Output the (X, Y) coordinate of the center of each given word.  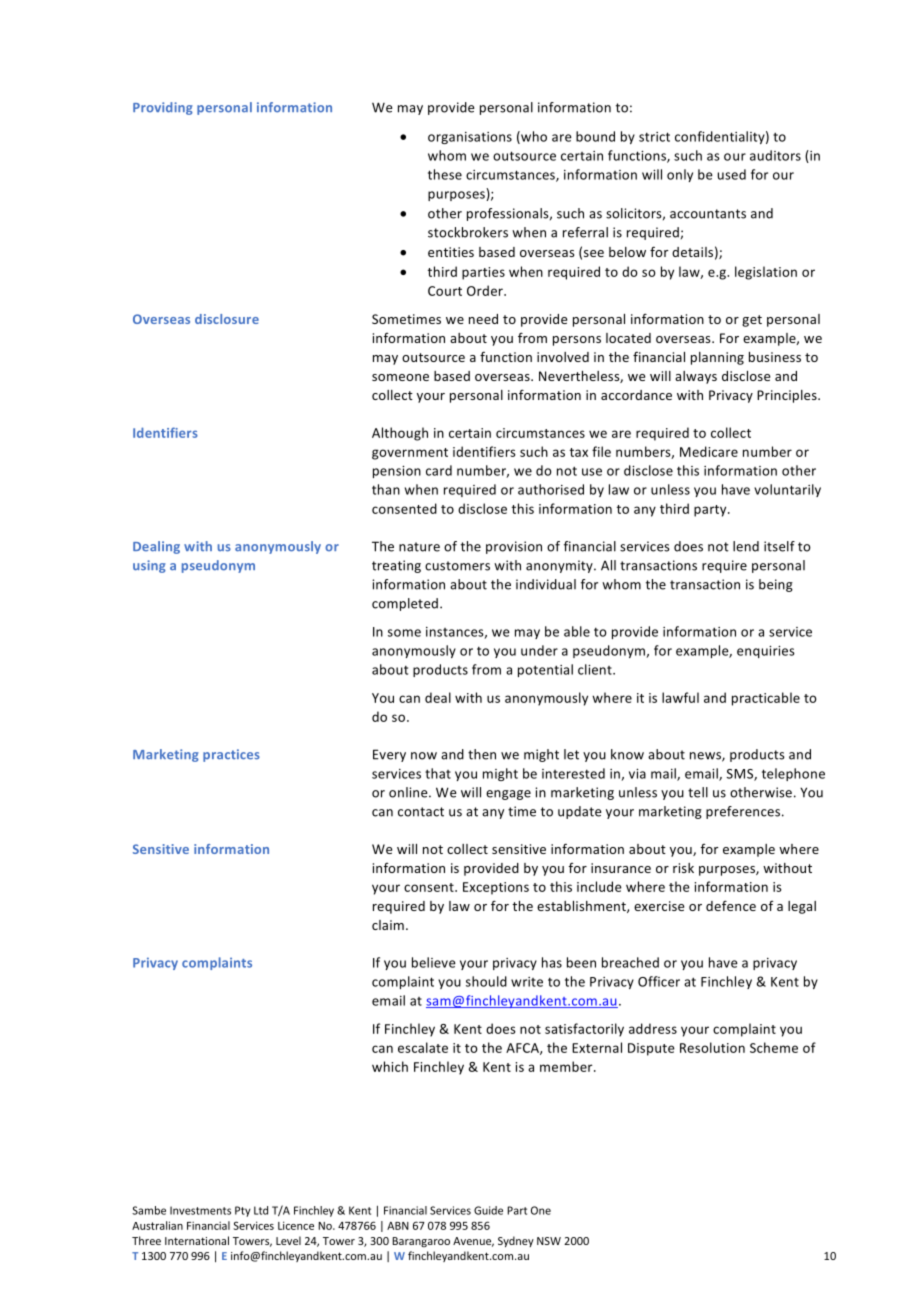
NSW (549, 1241)
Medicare (709, 451)
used (732, 174)
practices (231, 755)
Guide (488, 1210)
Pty (243, 1211)
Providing (163, 108)
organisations (470, 138)
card (439, 470)
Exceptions (496, 888)
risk (683, 868)
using (149, 566)
